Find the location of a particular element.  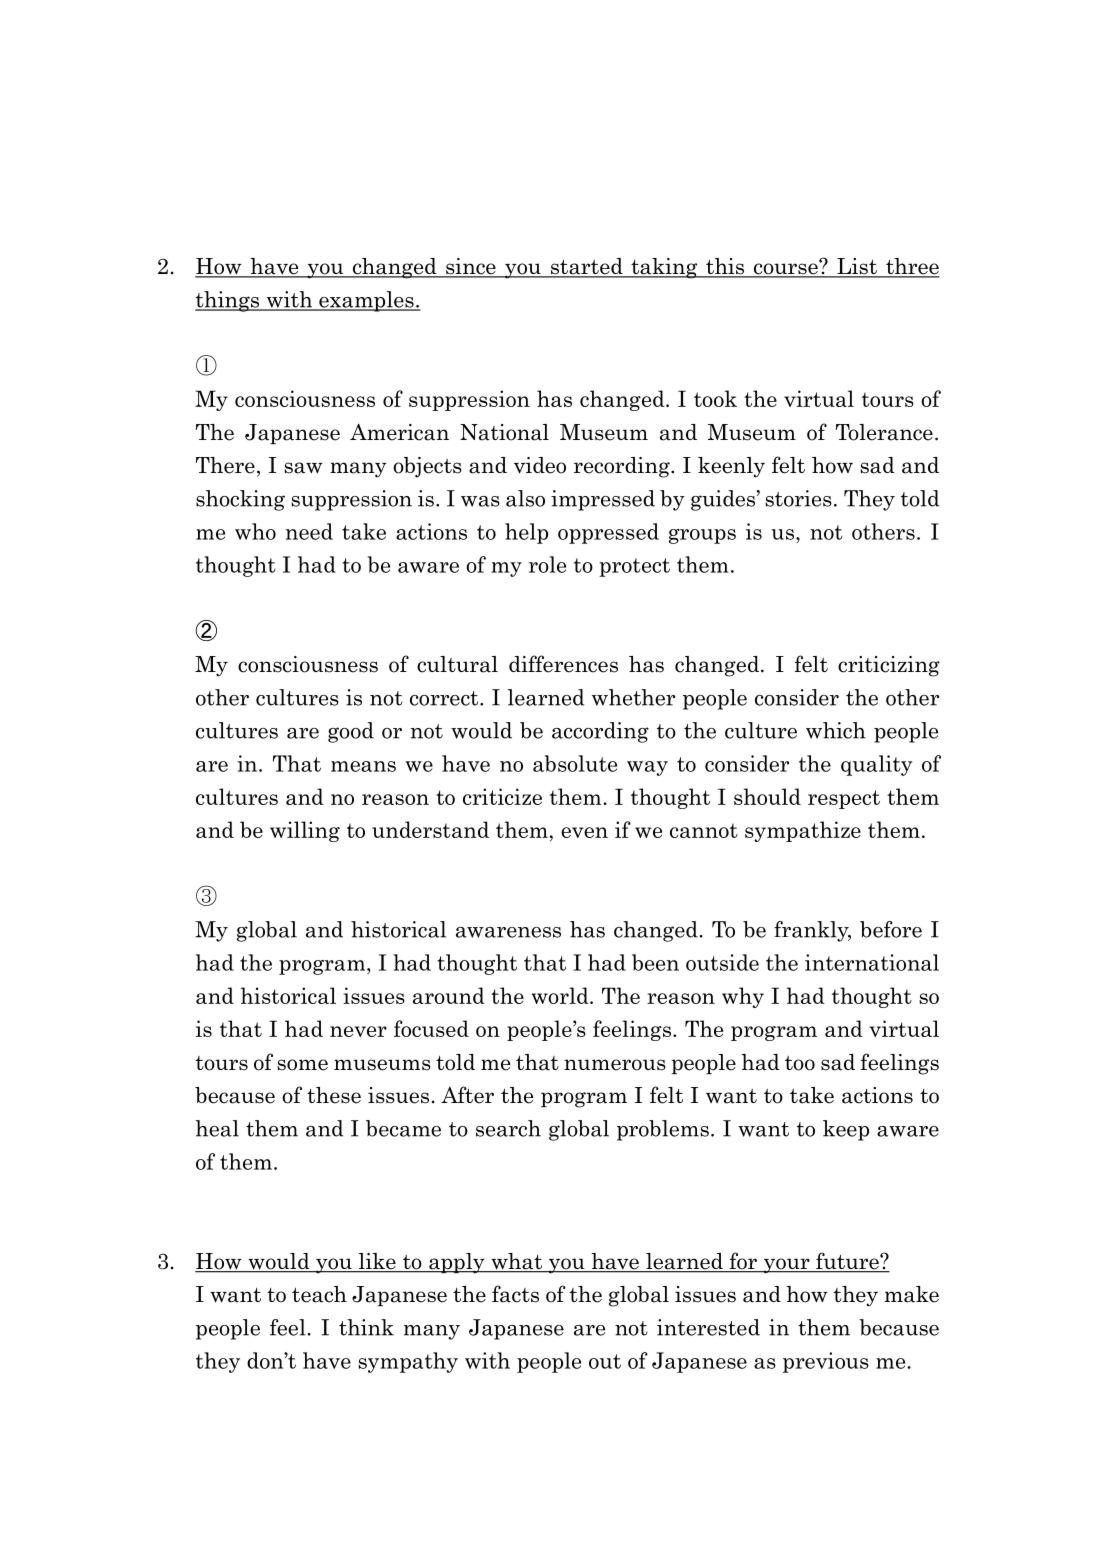

need is located at coordinates (309, 531).
